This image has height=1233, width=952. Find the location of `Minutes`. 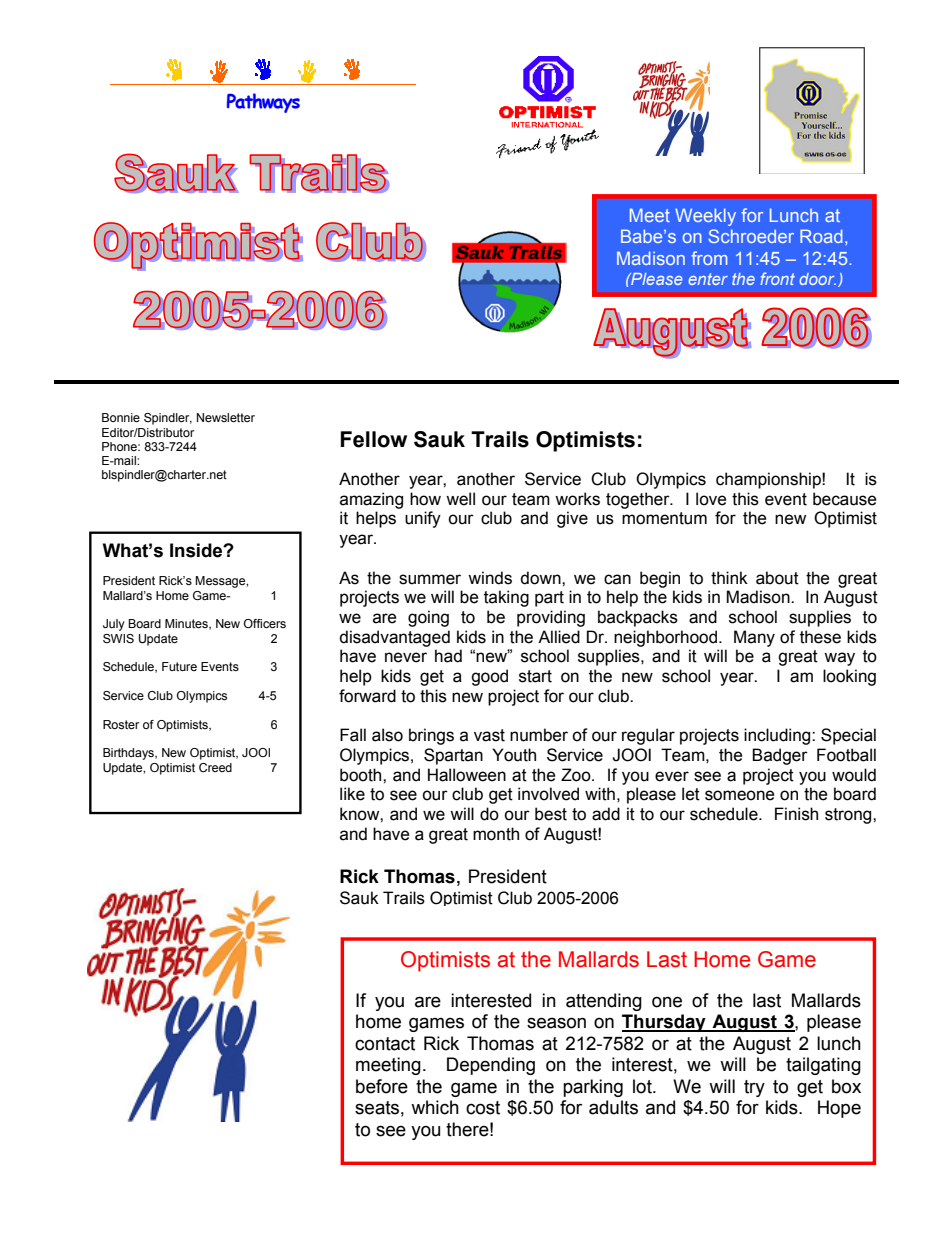

Minutes is located at coordinates (187, 624).
